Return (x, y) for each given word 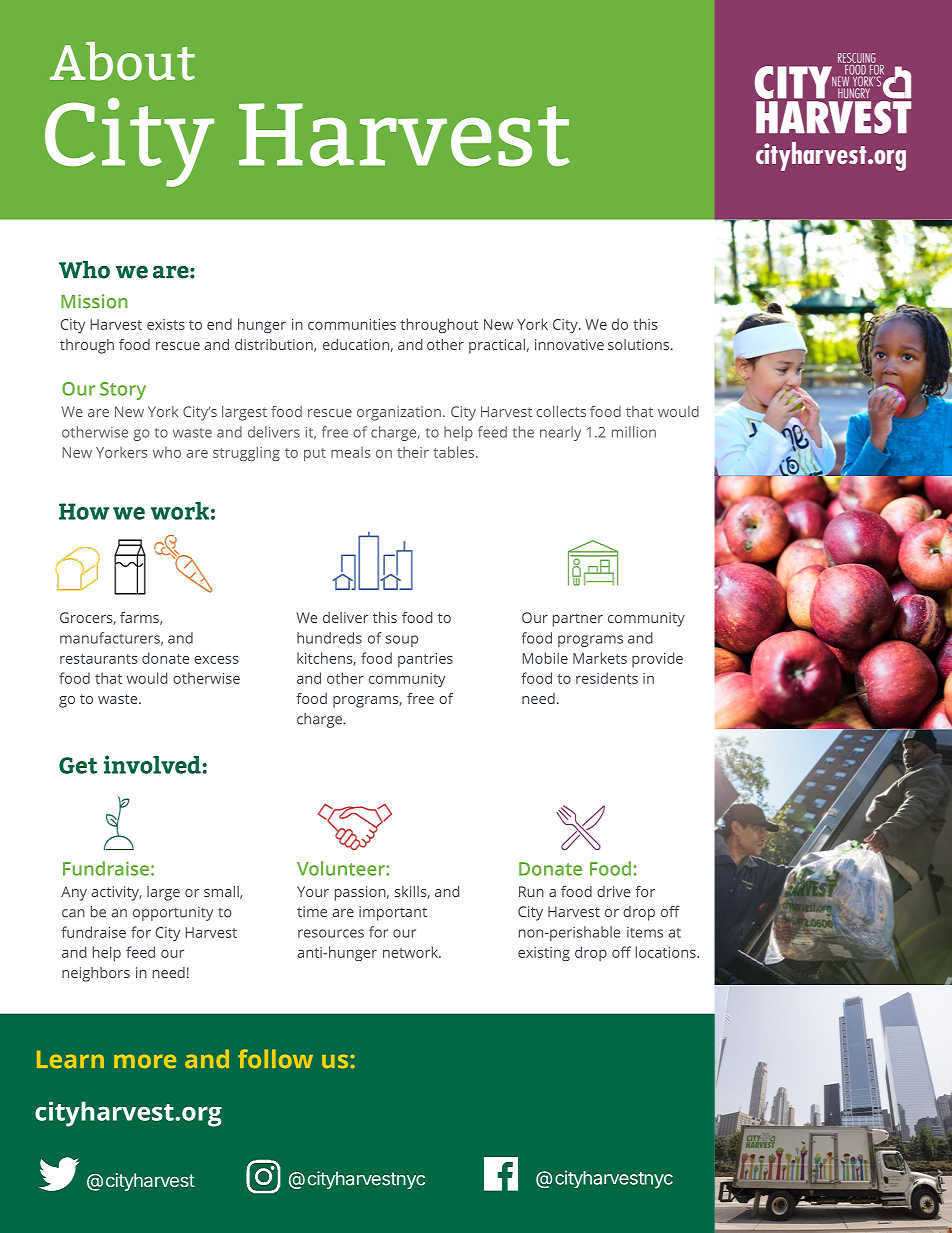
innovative (569, 344)
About (122, 61)
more (145, 1061)
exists (166, 324)
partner (578, 620)
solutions (640, 344)
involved (152, 764)
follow (275, 1058)
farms (140, 618)
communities (352, 324)
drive (613, 891)
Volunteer (342, 868)
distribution (275, 345)
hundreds (329, 638)
